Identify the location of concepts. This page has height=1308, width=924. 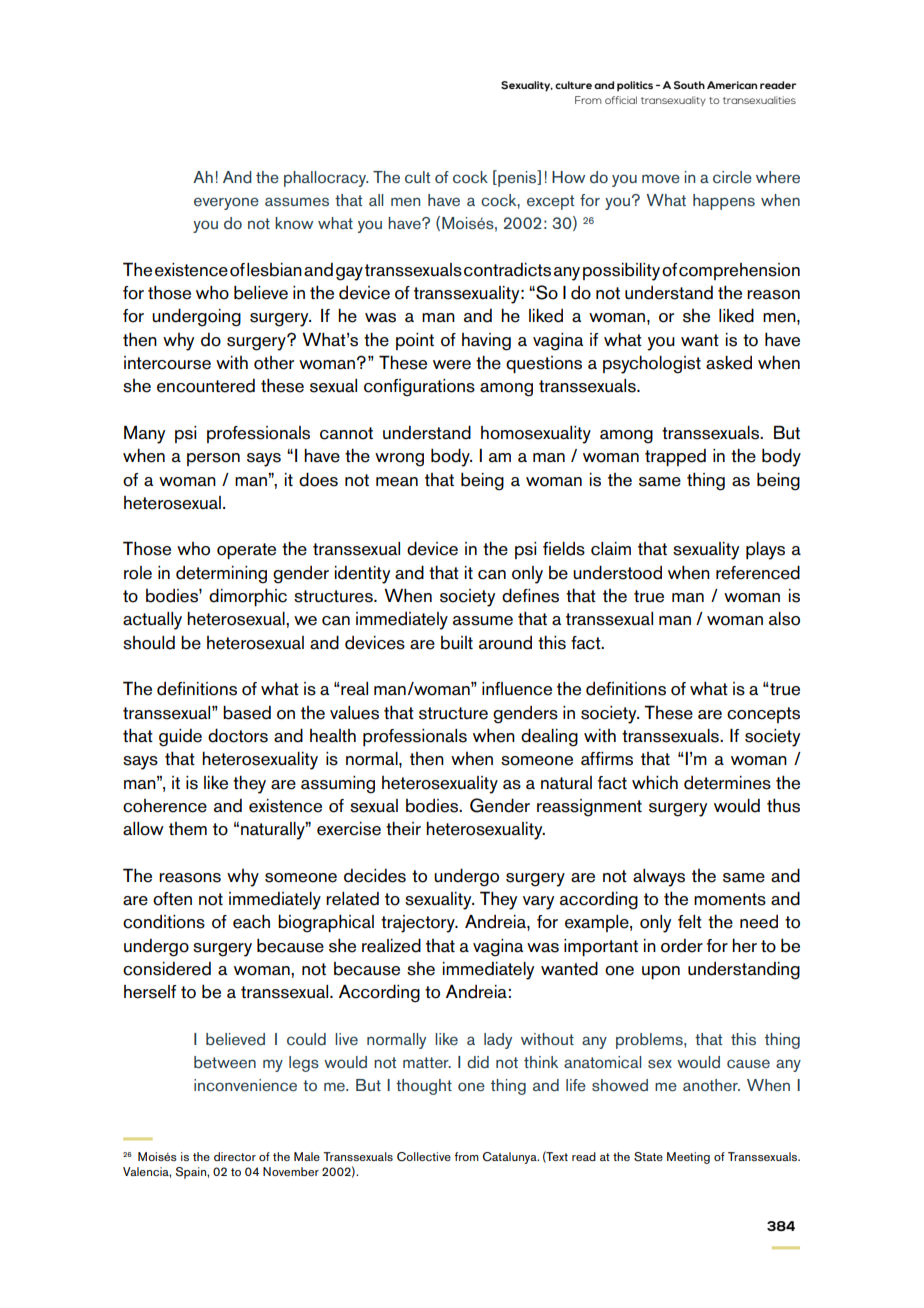
(763, 715).
